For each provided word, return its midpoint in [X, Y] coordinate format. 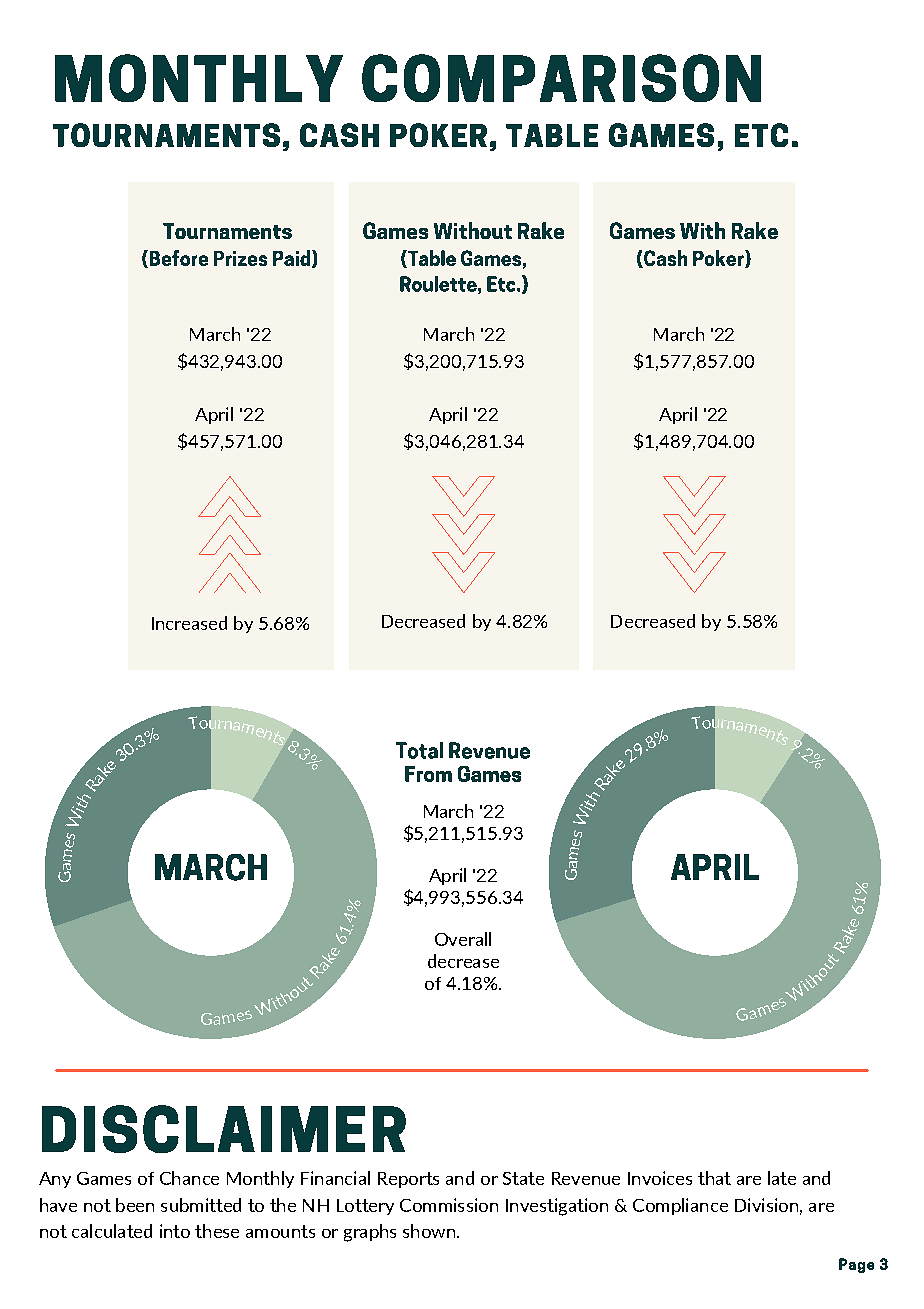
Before [177, 259]
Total [419, 750]
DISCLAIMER [224, 1129]
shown [430, 1231]
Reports [408, 1180]
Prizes [240, 258]
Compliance [680, 1206]
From [428, 774]
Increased [189, 623]
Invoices [660, 1178]
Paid [293, 259]
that [714, 1178]
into [175, 1231]
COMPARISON [561, 78]
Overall [463, 939]
